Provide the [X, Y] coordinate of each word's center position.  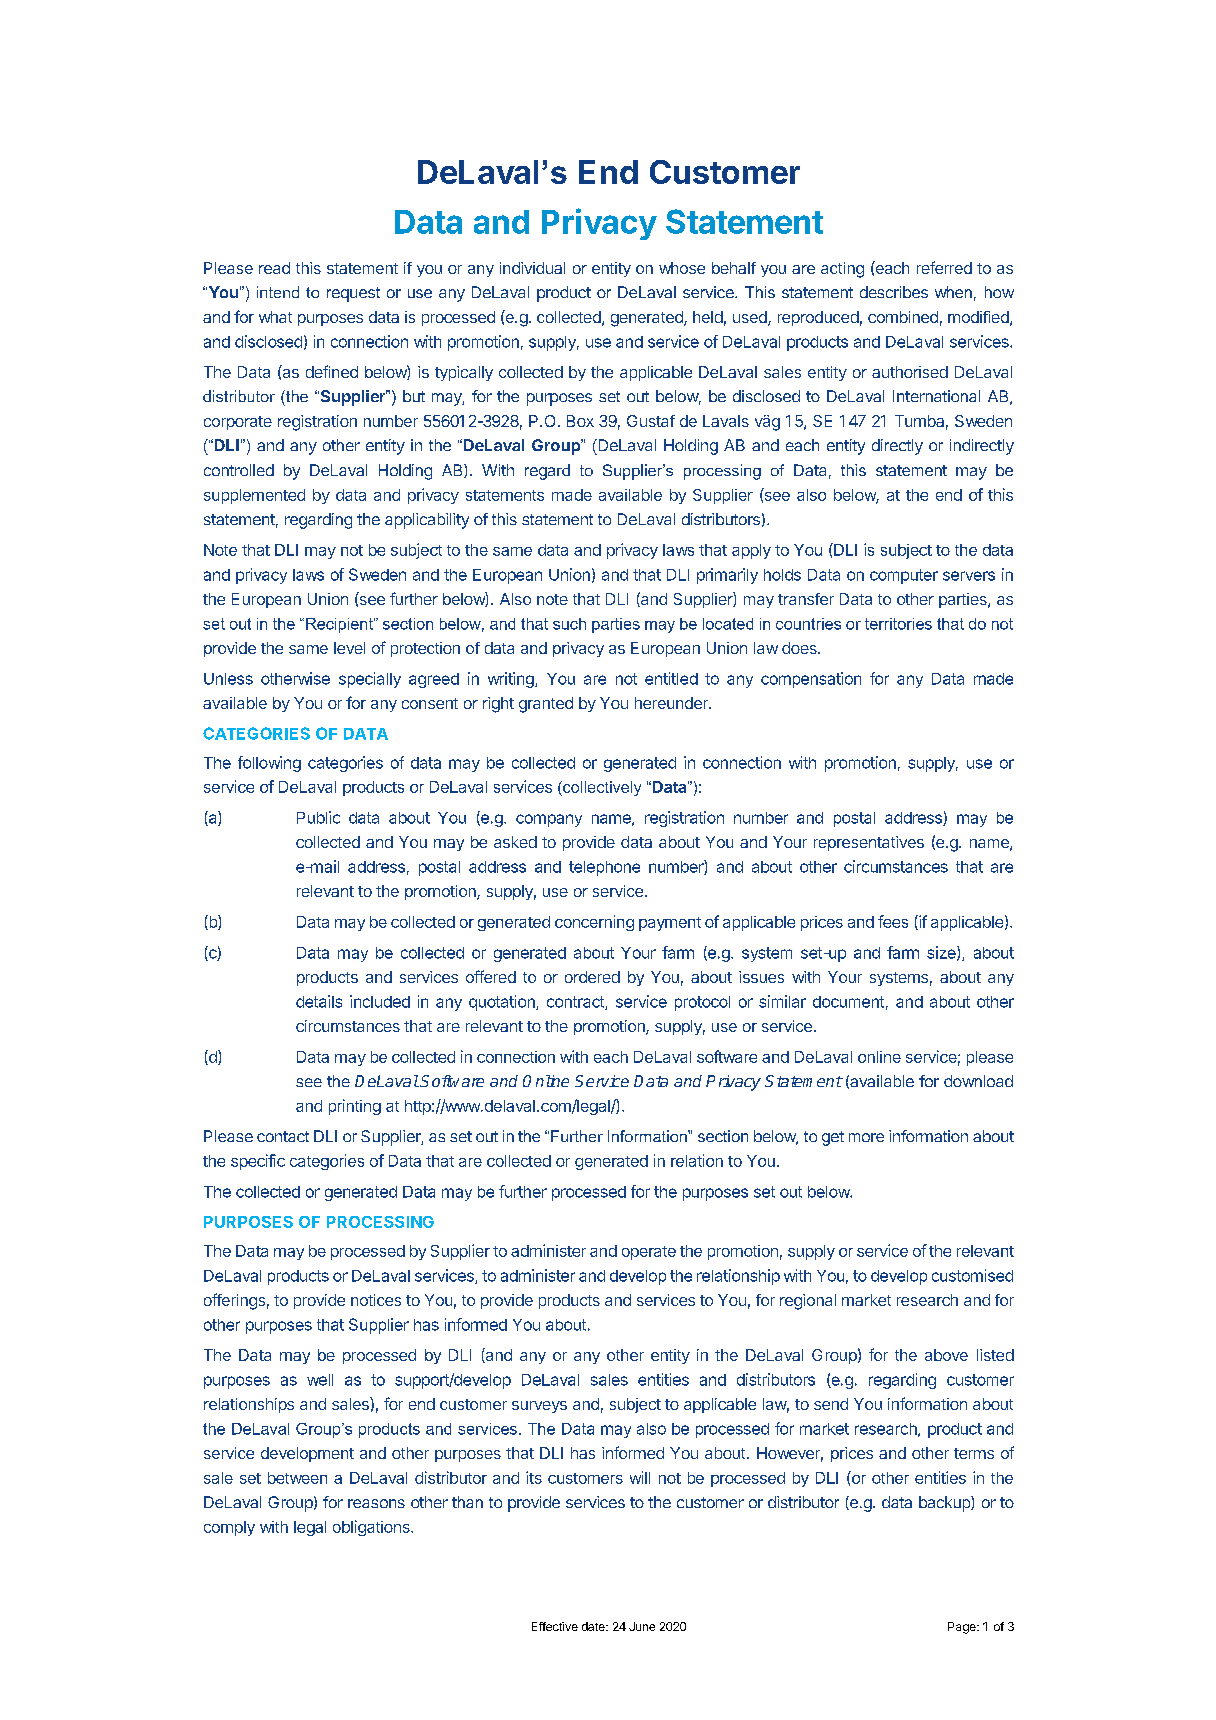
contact [283, 1136]
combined [903, 317]
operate [649, 1253]
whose [682, 268]
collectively [601, 788]
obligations [372, 1528]
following [269, 764]
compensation [811, 680]
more [866, 1137]
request [353, 294]
